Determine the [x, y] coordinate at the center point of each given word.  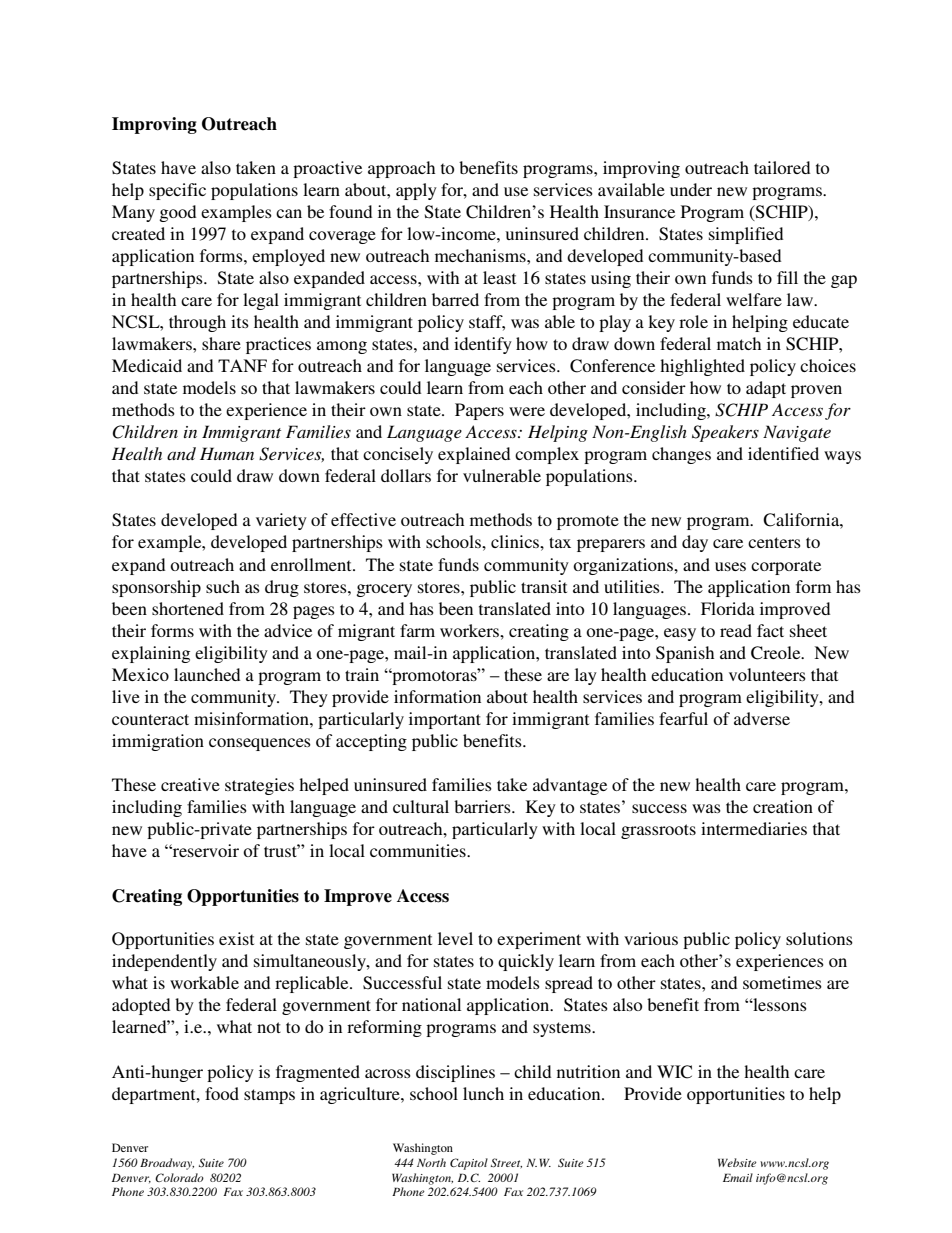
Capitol [469, 1164]
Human [227, 453]
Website [737, 1162]
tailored [782, 167]
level [455, 938]
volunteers [767, 674]
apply [416, 191]
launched [207, 674]
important [445, 720]
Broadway [167, 1164]
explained [474, 455]
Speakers [725, 433]
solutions [819, 938]
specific [177, 191]
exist [236, 938]
